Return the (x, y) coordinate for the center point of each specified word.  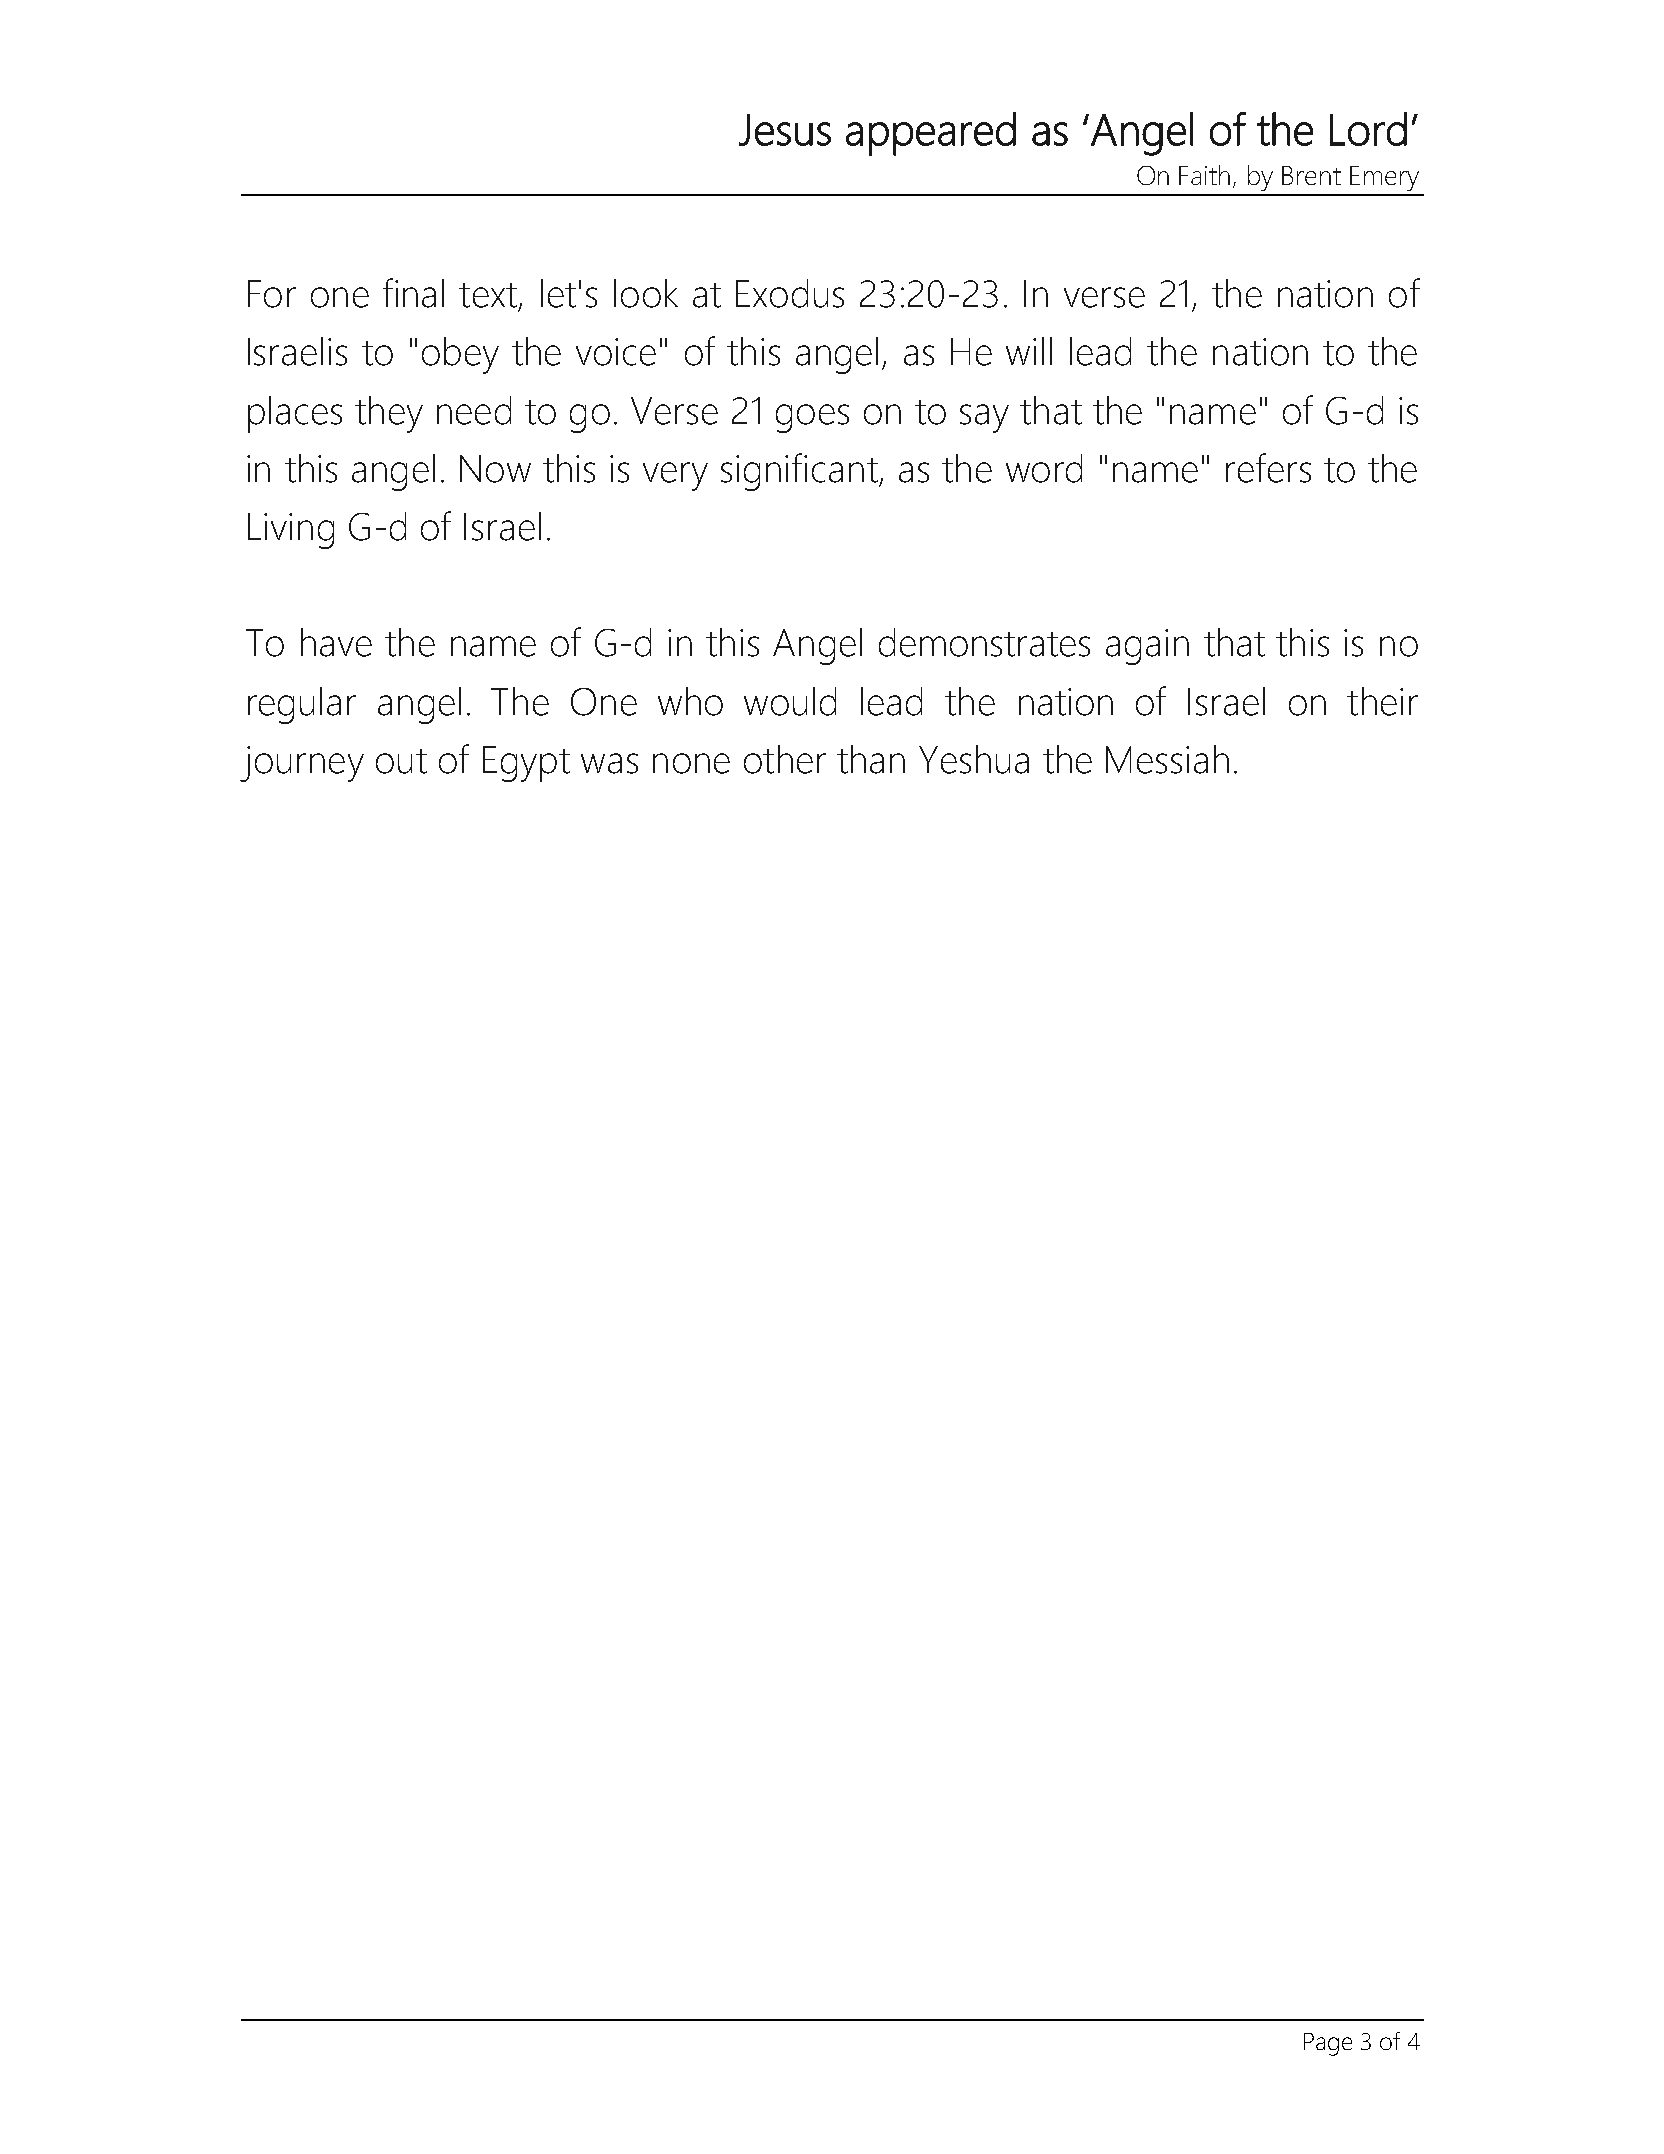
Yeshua (974, 759)
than (871, 759)
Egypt (526, 764)
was (609, 763)
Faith (1204, 175)
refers (1268, 468)
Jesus (785, 130)
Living (291, 531)
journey (302, 764)
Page (1328, 2044)
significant (800, 472)
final (413, 293)
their (1382, 701)
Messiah (1167, 759)
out (401, 761)
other (785, 759)
